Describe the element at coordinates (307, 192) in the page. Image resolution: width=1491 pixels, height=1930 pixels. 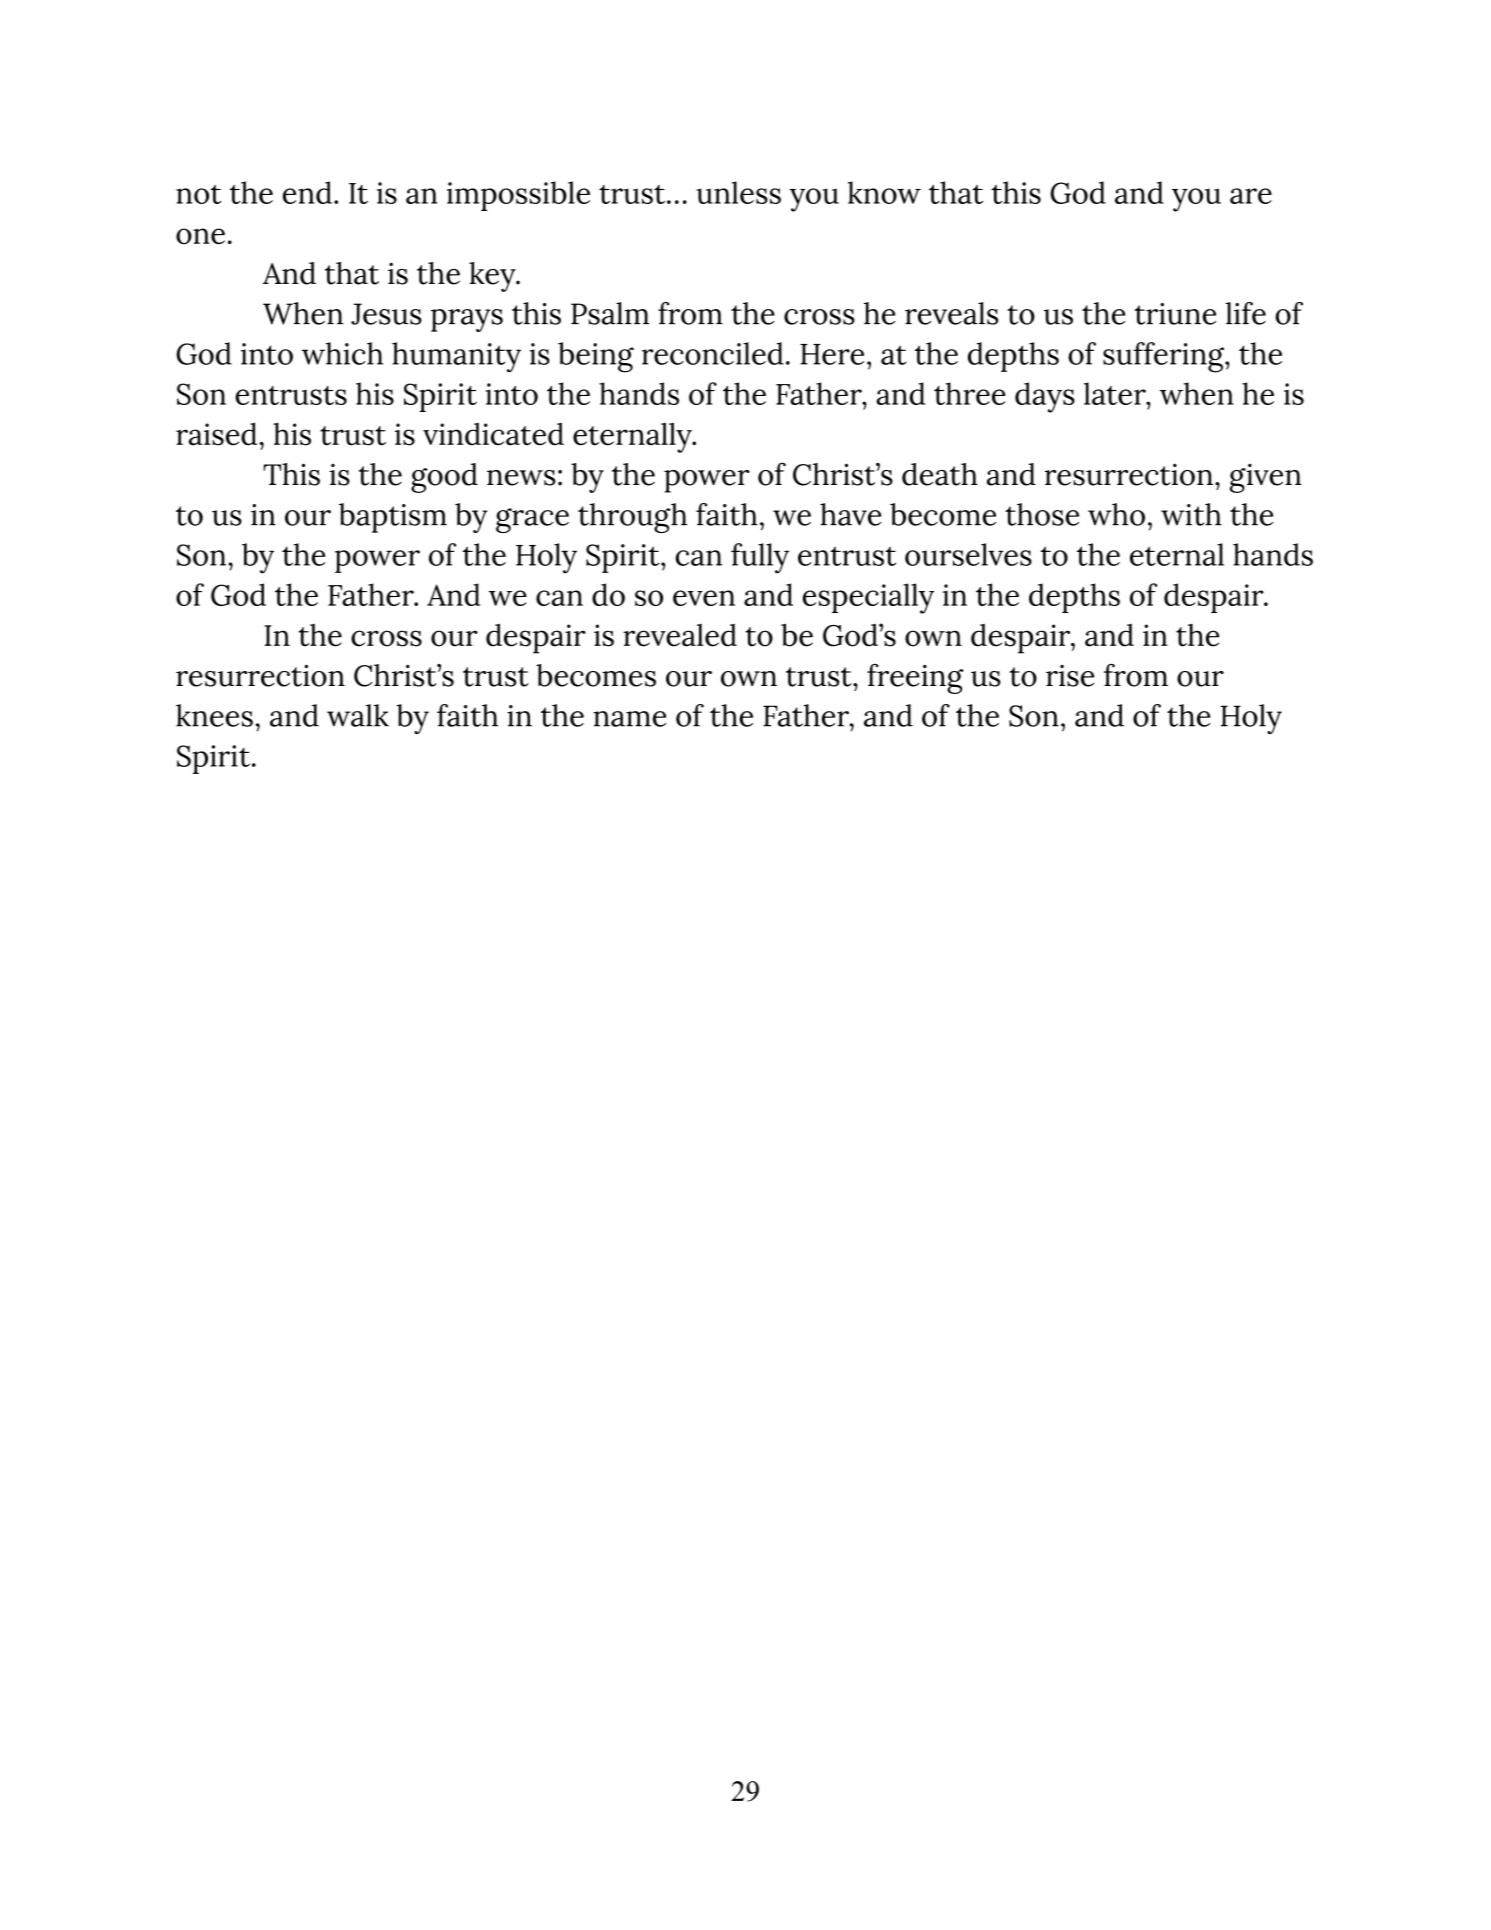
I see `end` at that location.
